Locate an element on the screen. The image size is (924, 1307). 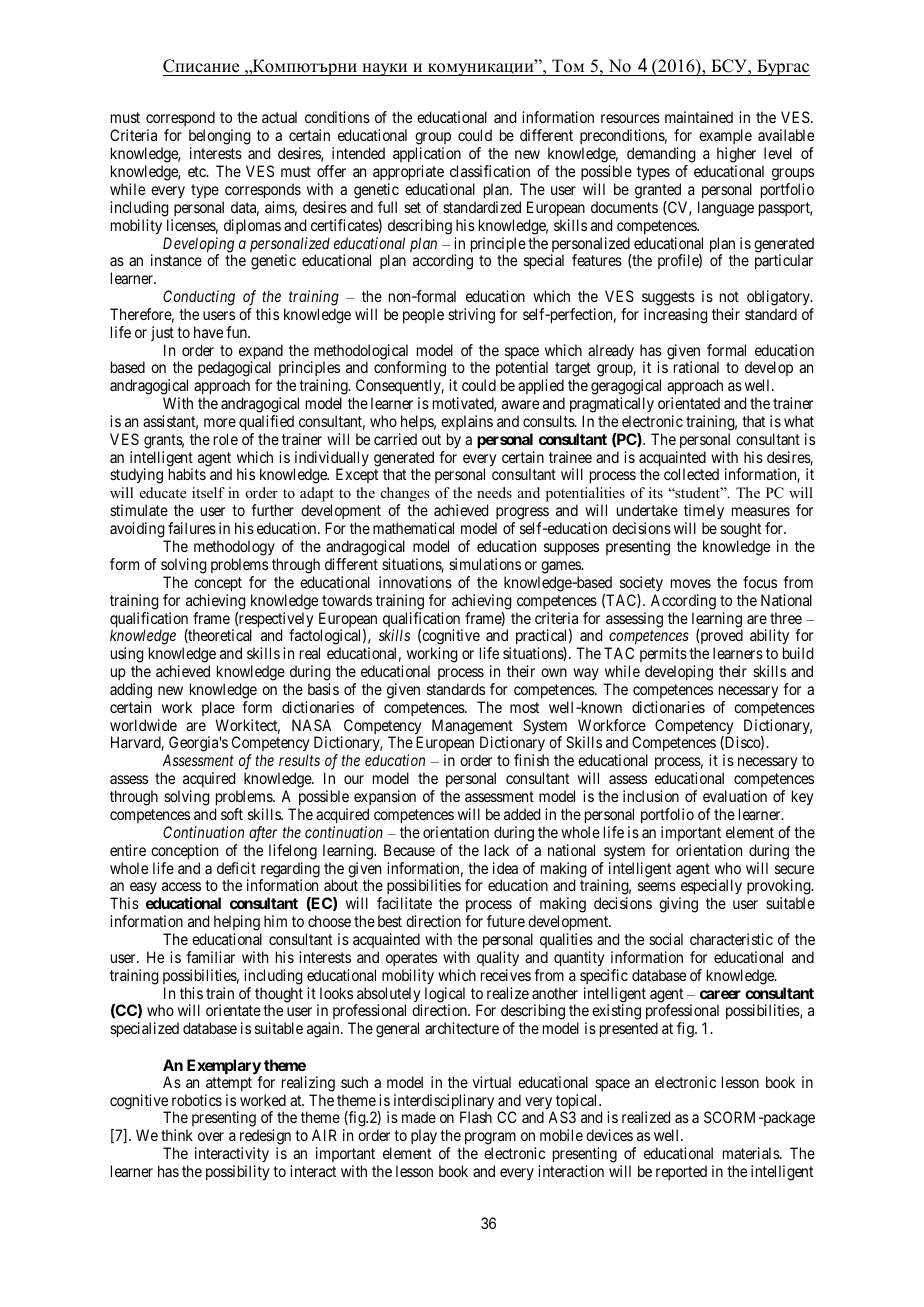
over is located at coordinates (211, 1136).
